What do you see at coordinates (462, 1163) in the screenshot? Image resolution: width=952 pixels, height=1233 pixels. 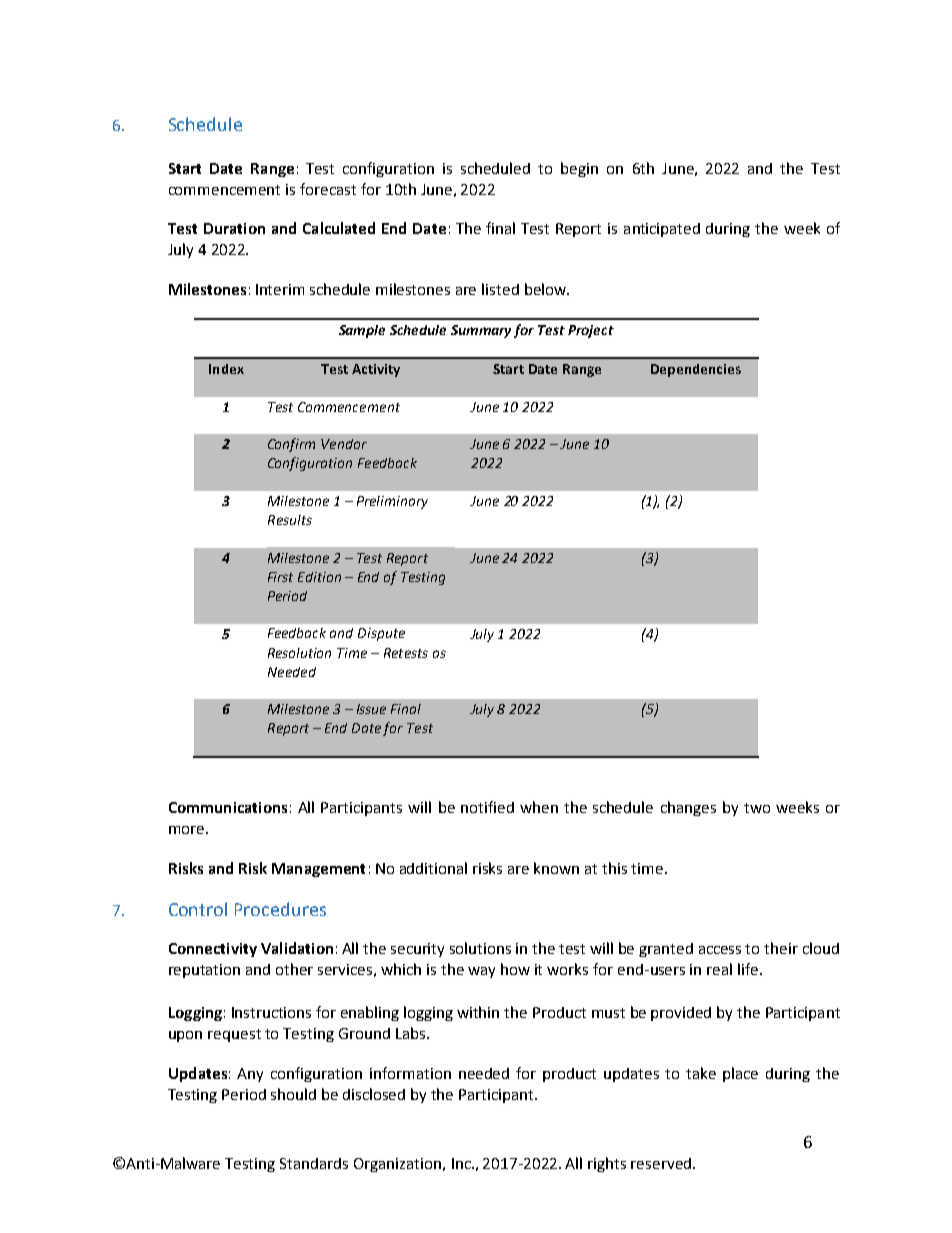 I see `Inc` at bounding box center [462, 1163].
